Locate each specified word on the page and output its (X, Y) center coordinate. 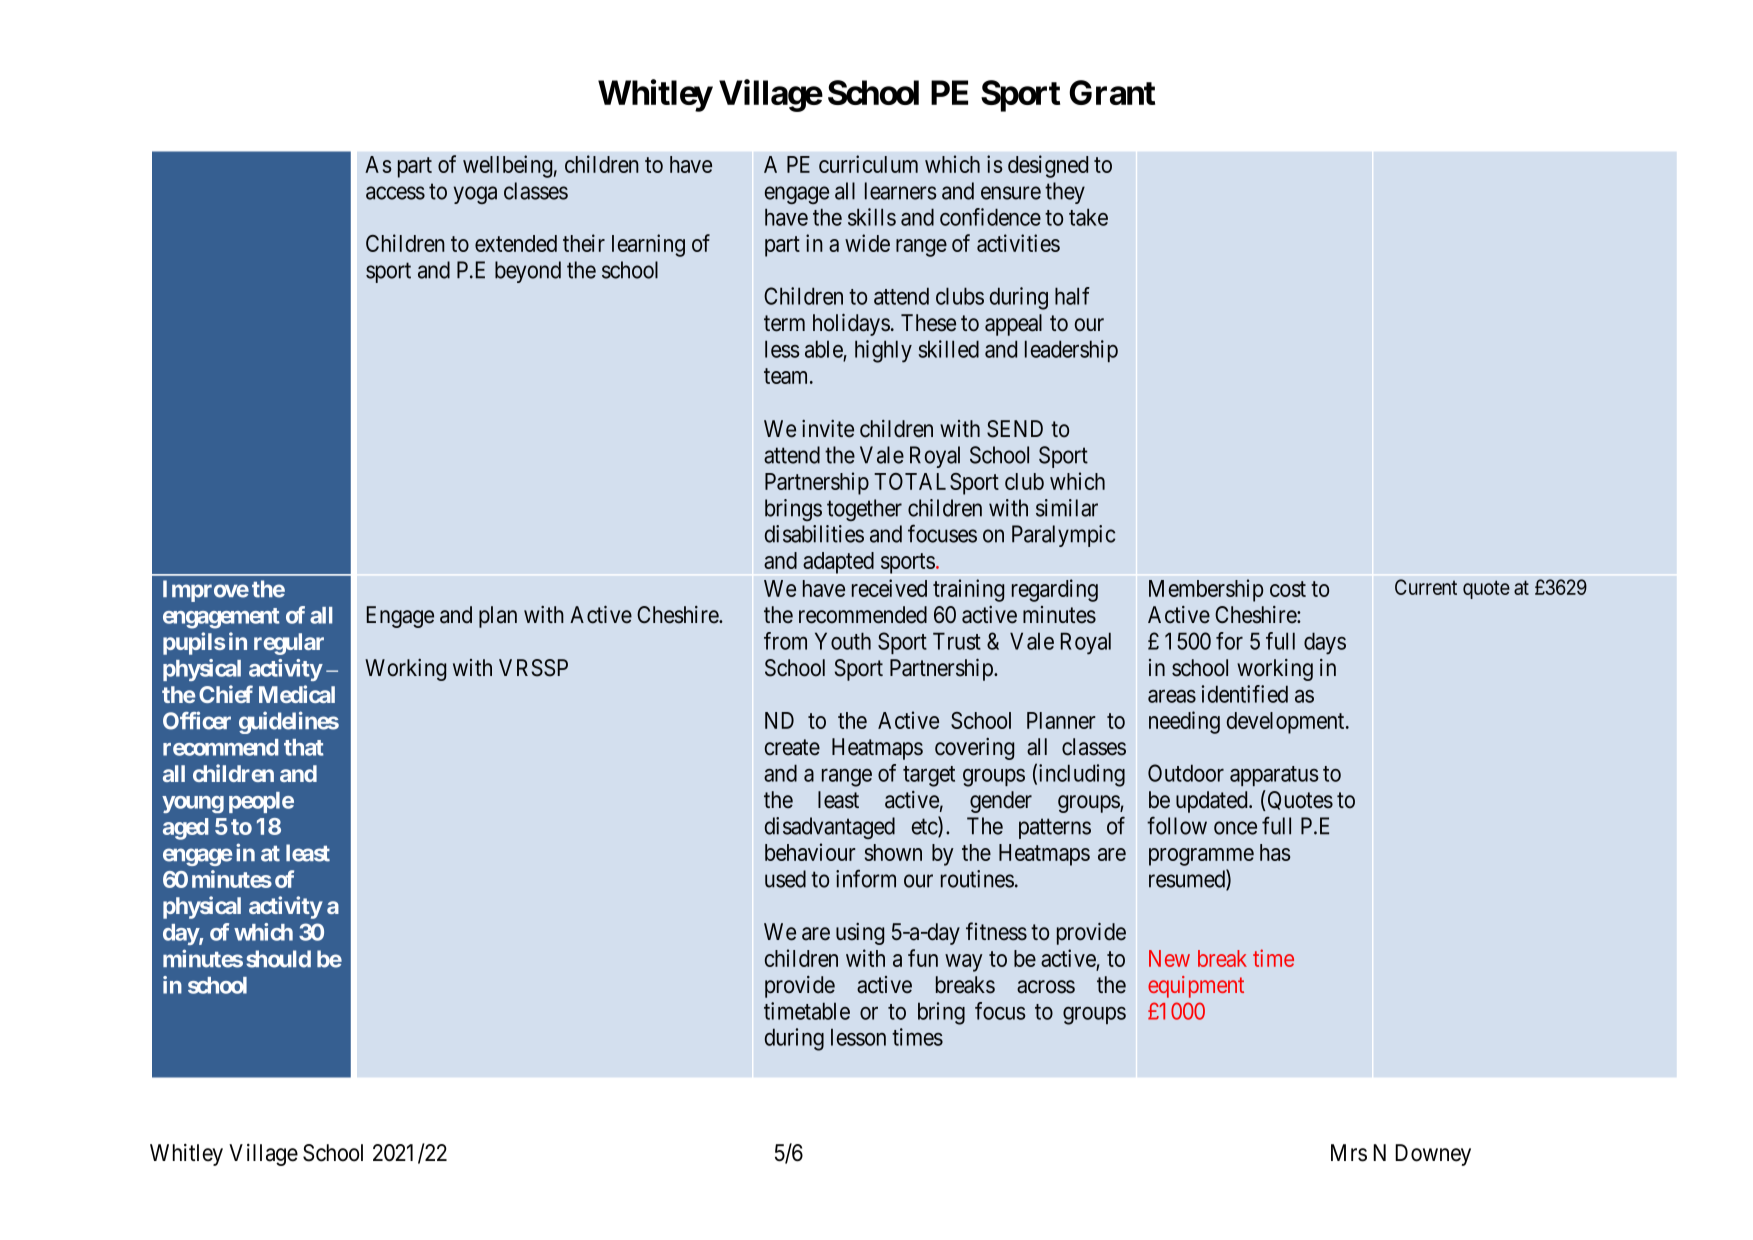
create (792, 747)
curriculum (868, 164)
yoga (475, 195)
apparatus (1274, 776)
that (304, 747)
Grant (1112, 92)
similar (1067, 508)
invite (828, 429)
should (278, 959)
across (1046, 987)
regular (289, 644)
